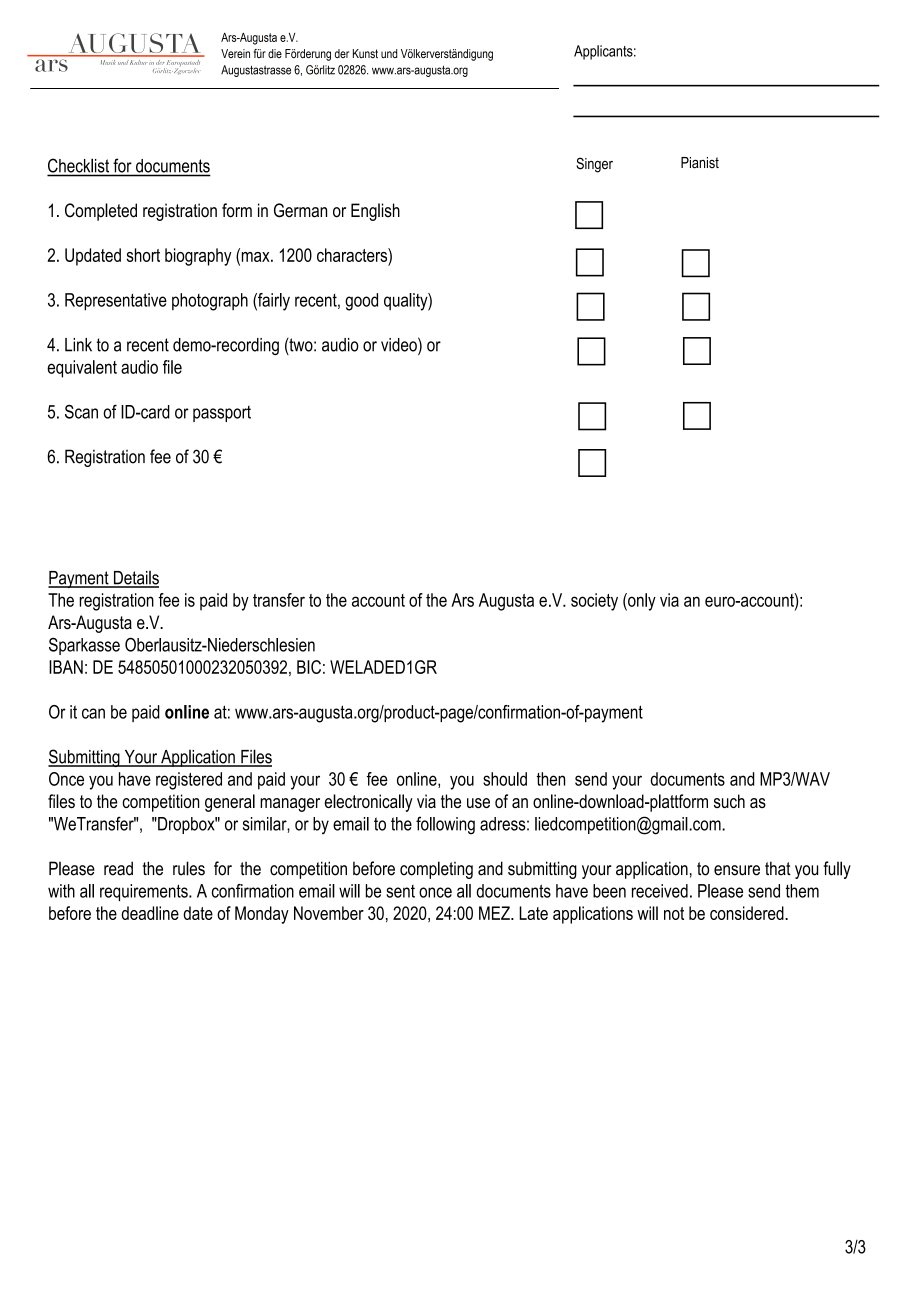 This document has width=924, height=1308. I want to click on Pianist, so click(700, 163).
